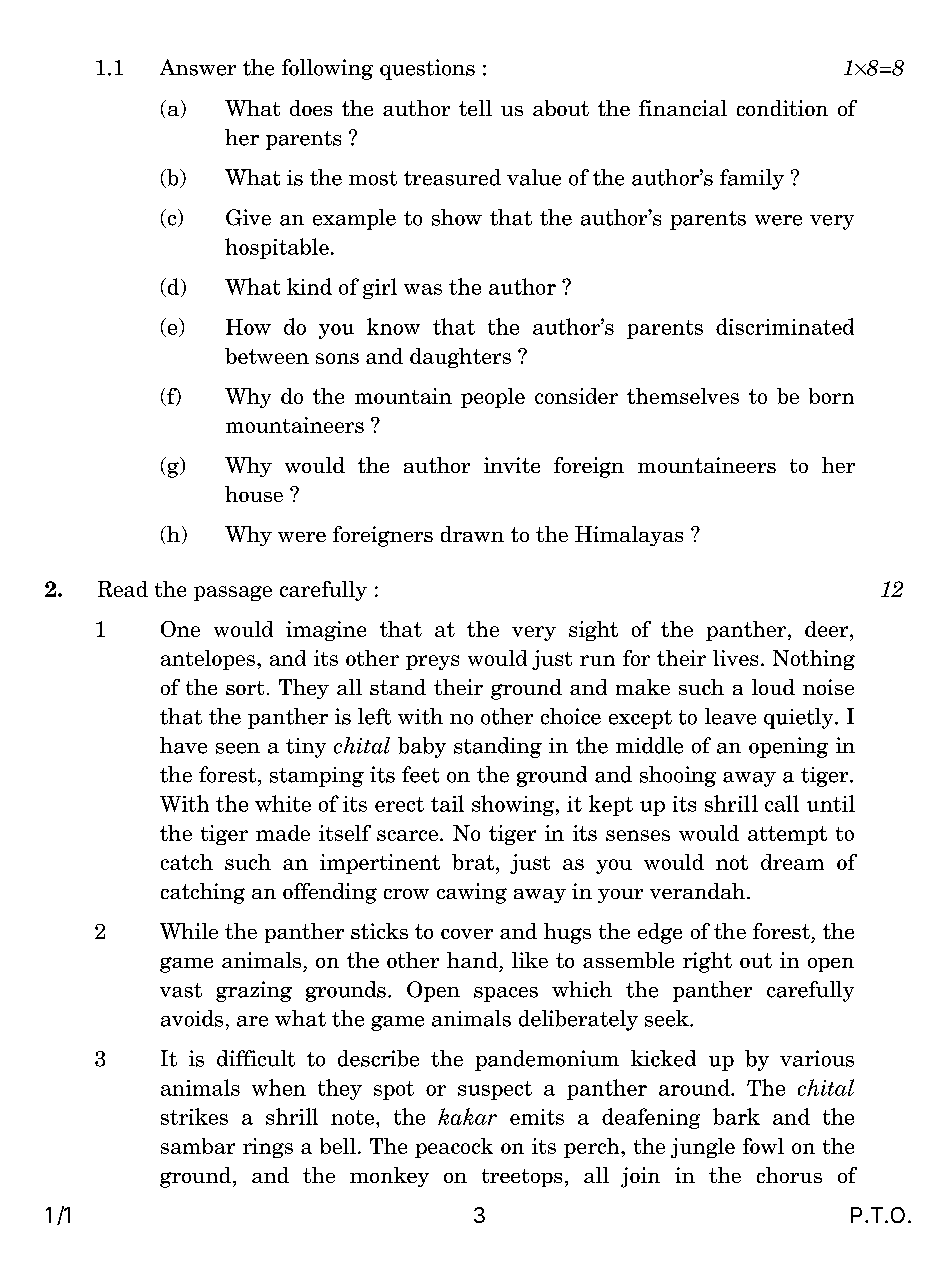 Image resolution: width=952 pixels, height=1262 pixels. What do you see at coordinates (782, 108) in the document?
I see `condition` at bounding box center [782, 108].
